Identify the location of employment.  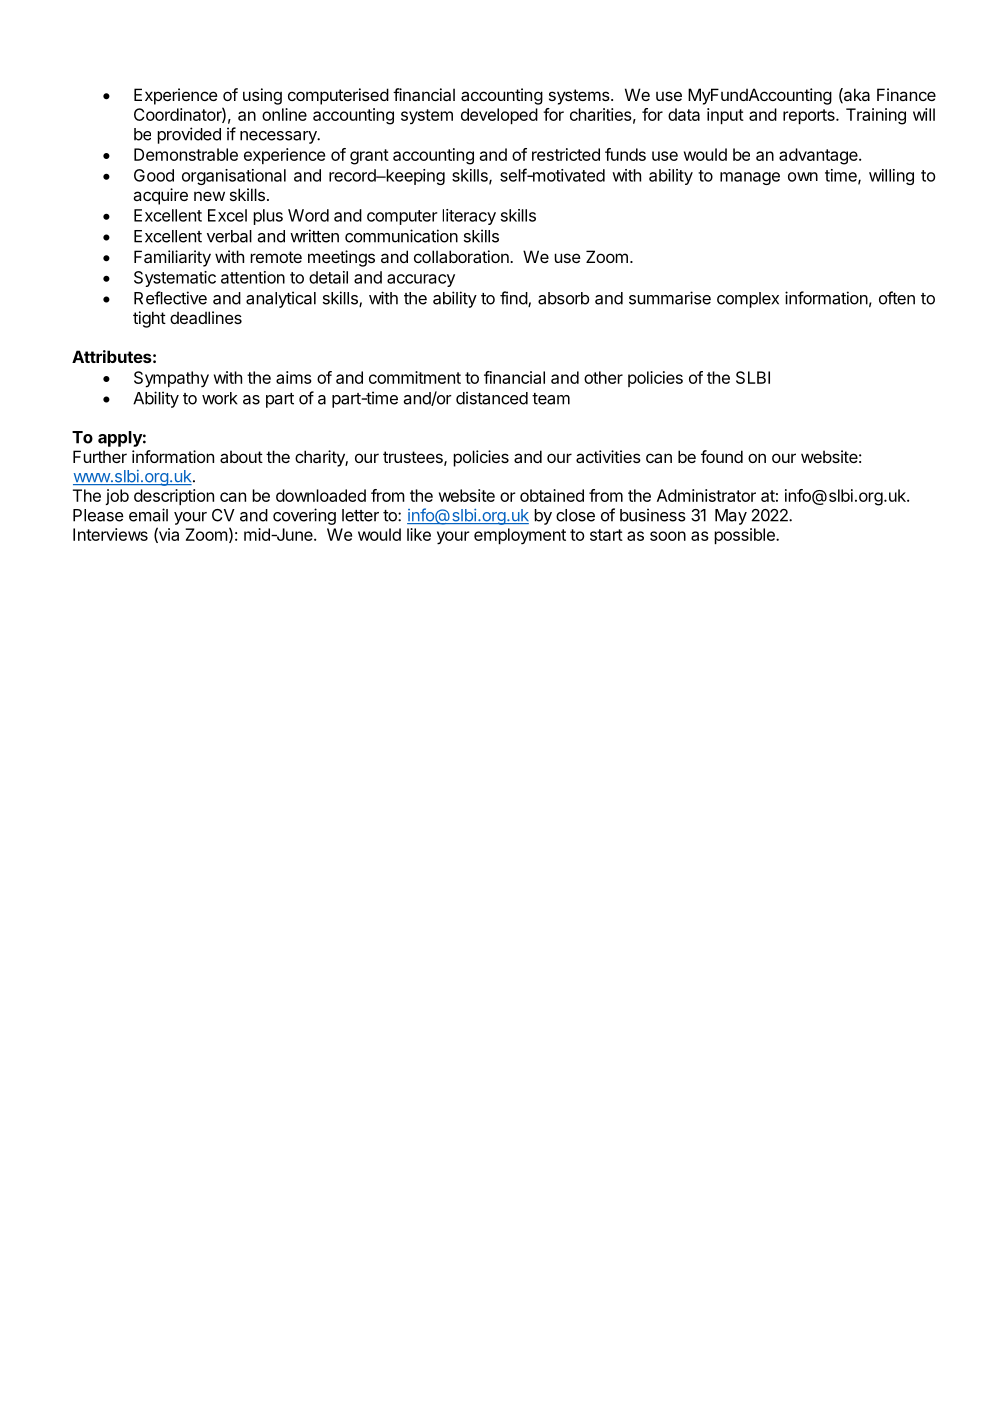
(520, 536).
